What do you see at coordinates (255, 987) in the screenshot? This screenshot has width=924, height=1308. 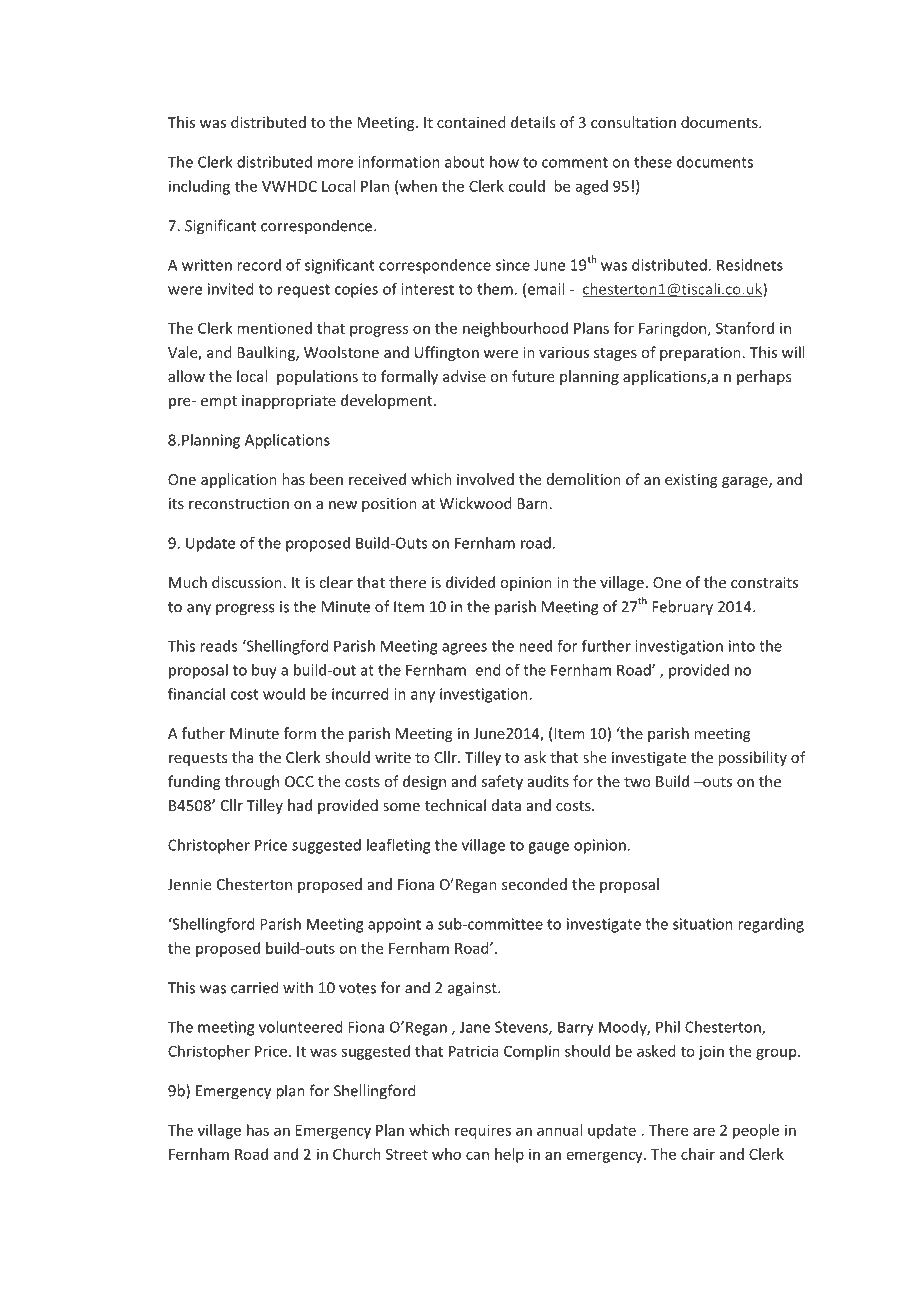 I see `carried` at bounding box center [255, 987].
